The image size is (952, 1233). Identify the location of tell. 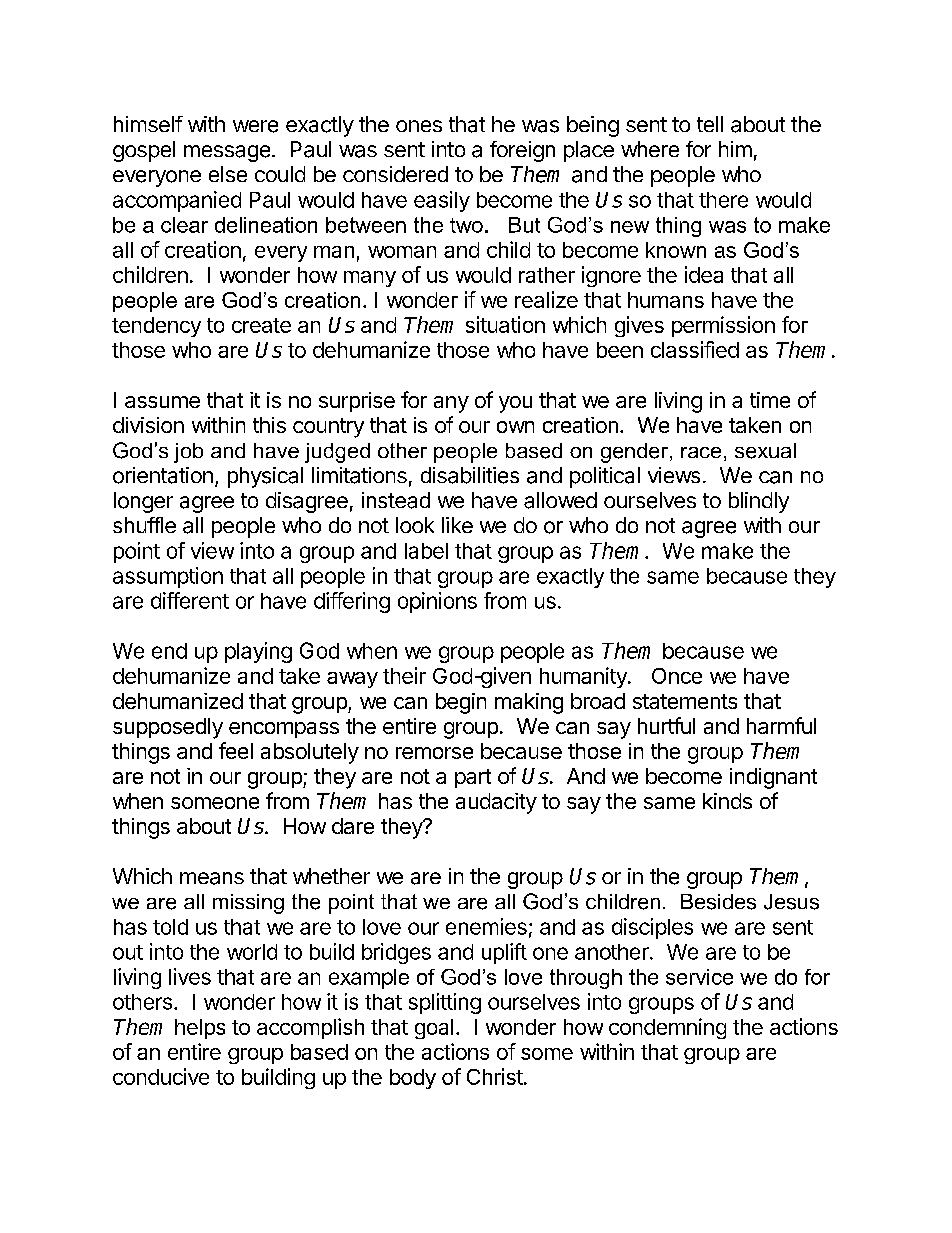
(710, 124).
